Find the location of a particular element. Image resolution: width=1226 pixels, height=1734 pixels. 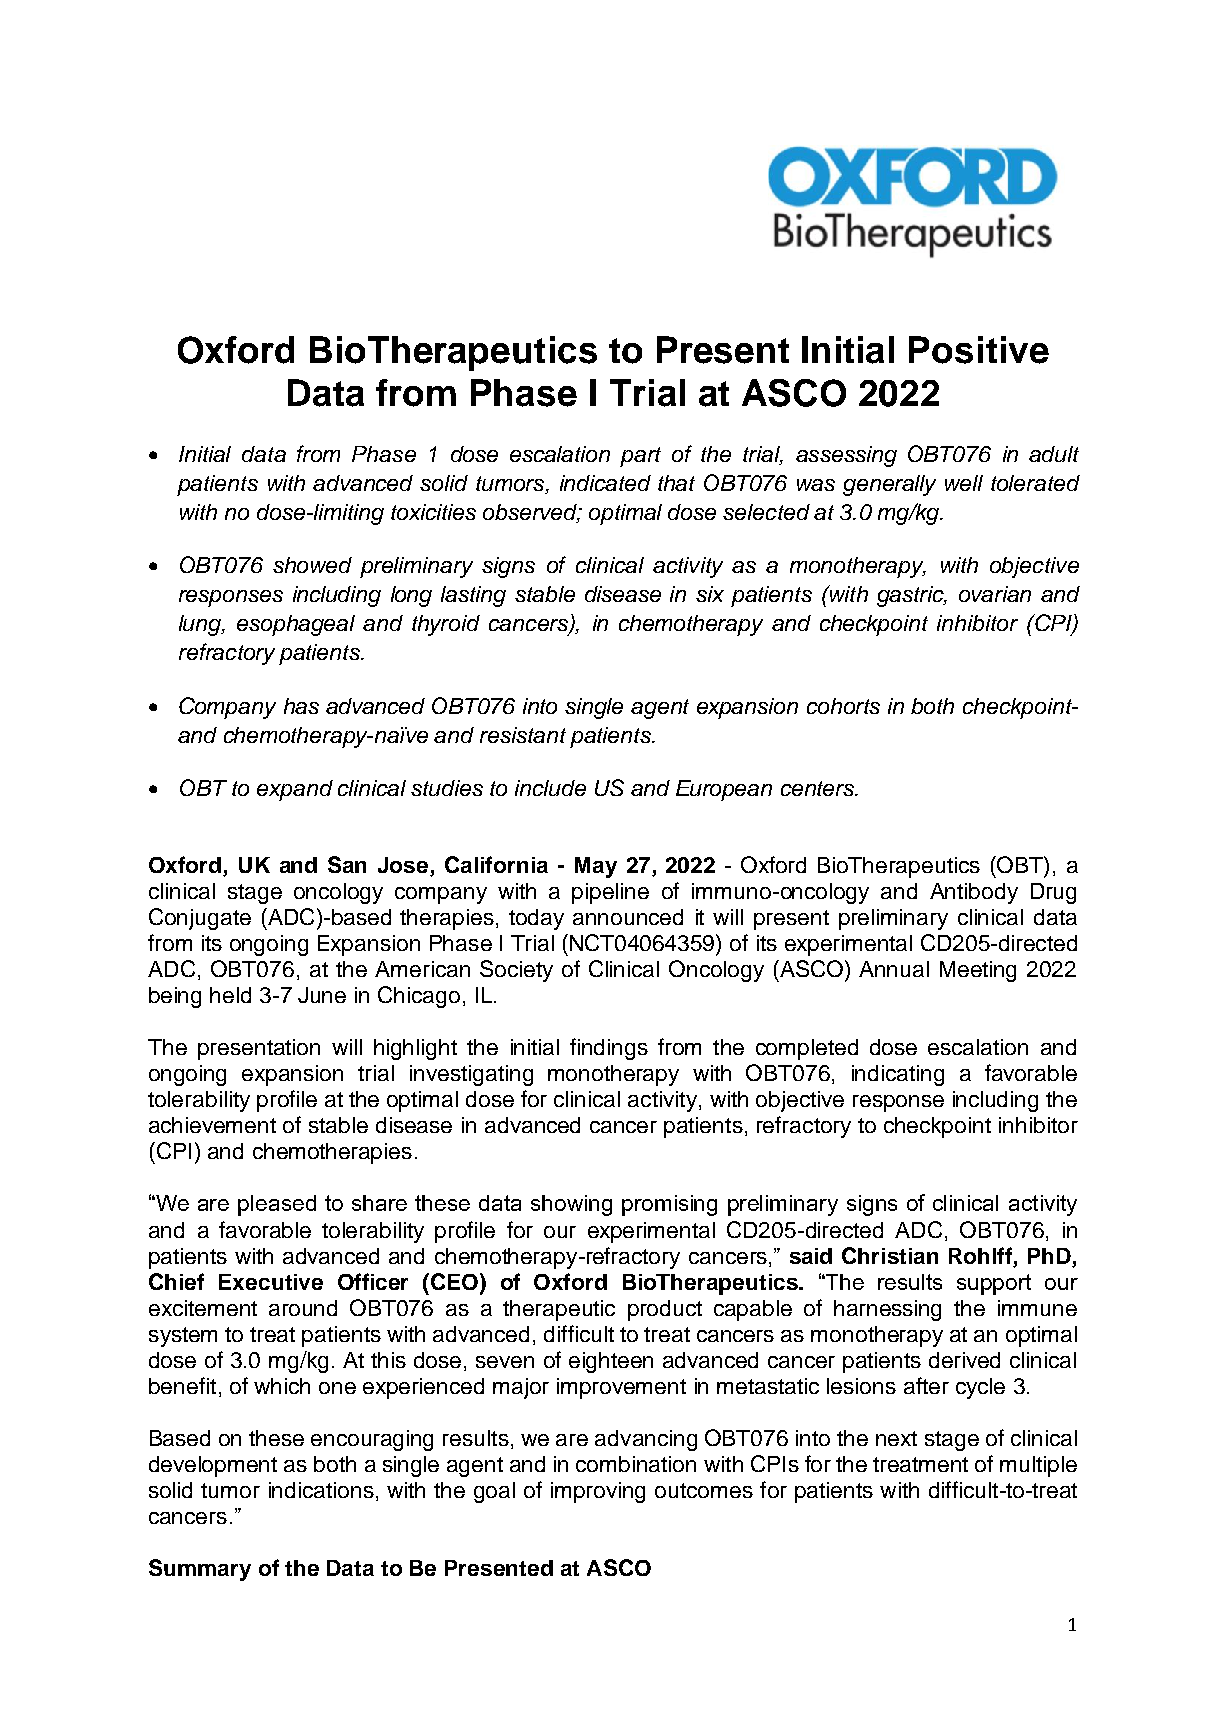

showing is located at coordinates (571, 1205).
